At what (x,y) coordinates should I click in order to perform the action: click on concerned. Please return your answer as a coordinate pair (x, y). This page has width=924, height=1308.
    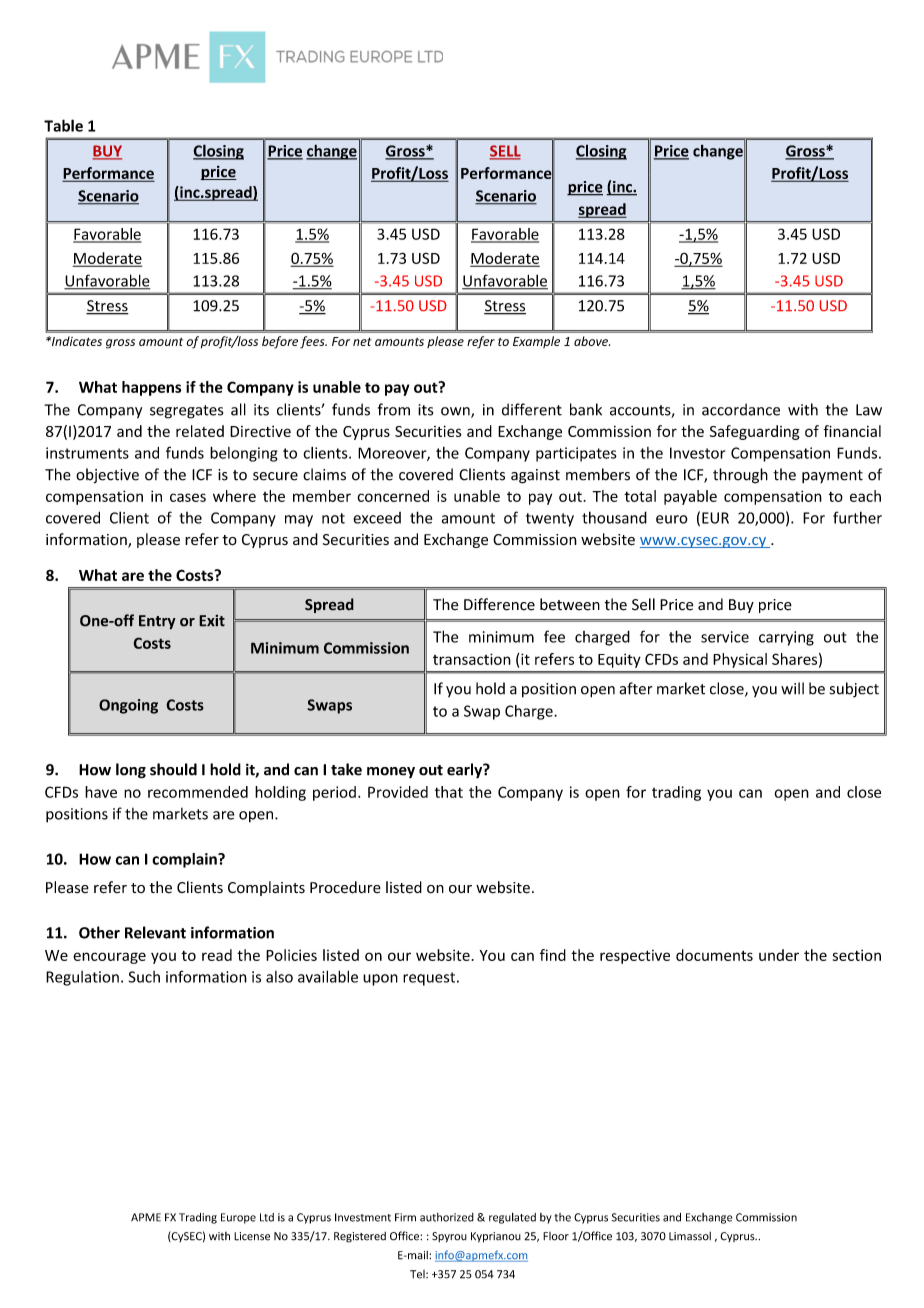
    Looking at the image, I should click on (393, 496).
